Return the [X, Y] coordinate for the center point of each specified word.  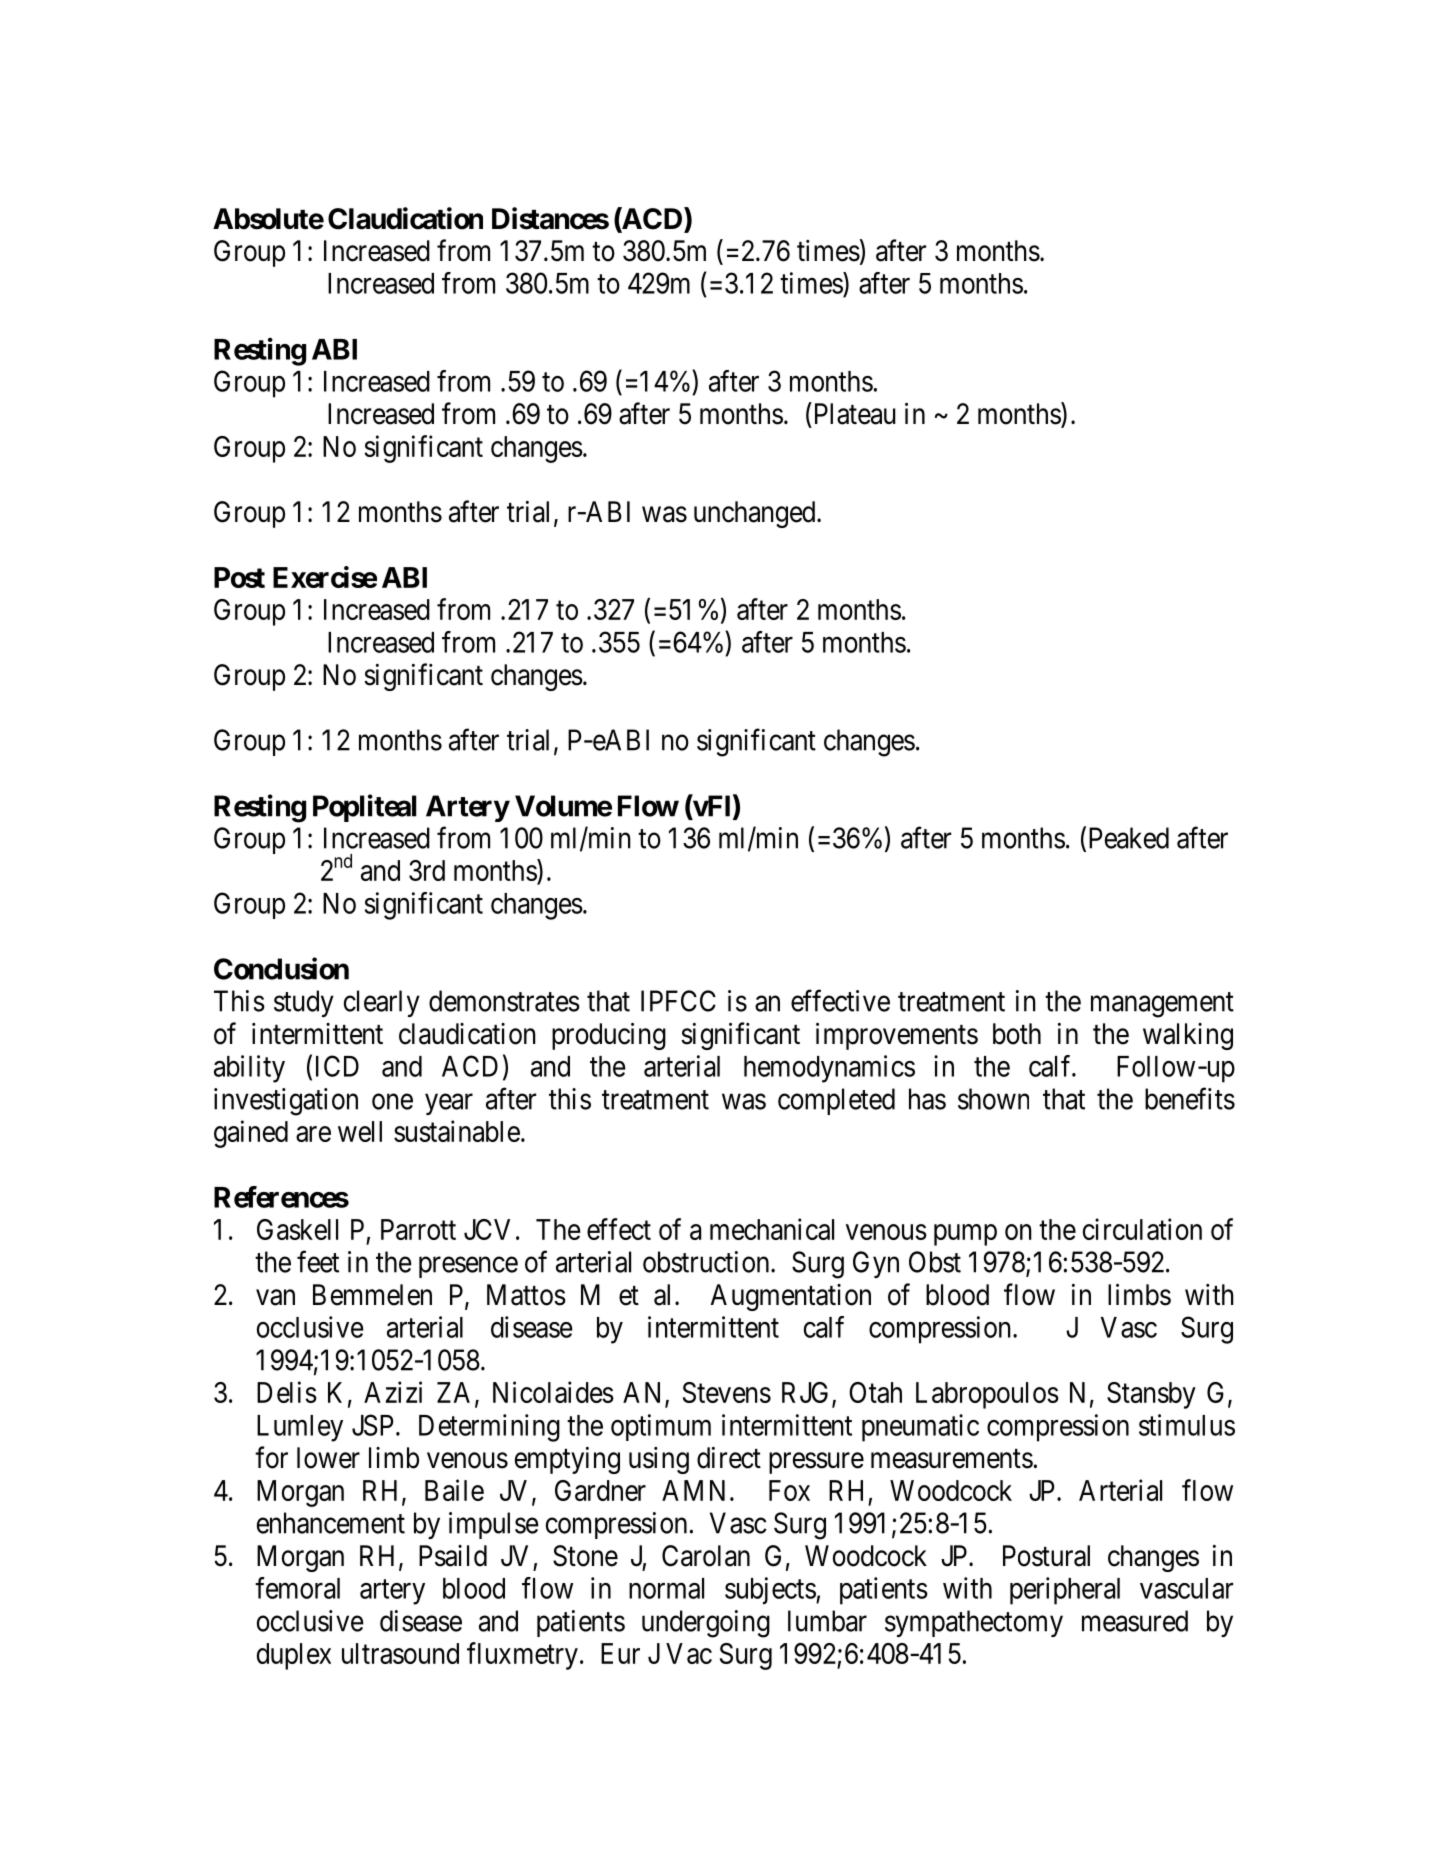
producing [609, 1036]
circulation [1142, 1229]
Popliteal [364, 808]
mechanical [772, 1229]
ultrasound [400, 1653]
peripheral [1065, 1591]
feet [318, 1261]
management [1162, 1005]
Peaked [1129, 838]
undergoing [706, 1624]
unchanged [756, 514]
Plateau [853, 413]
